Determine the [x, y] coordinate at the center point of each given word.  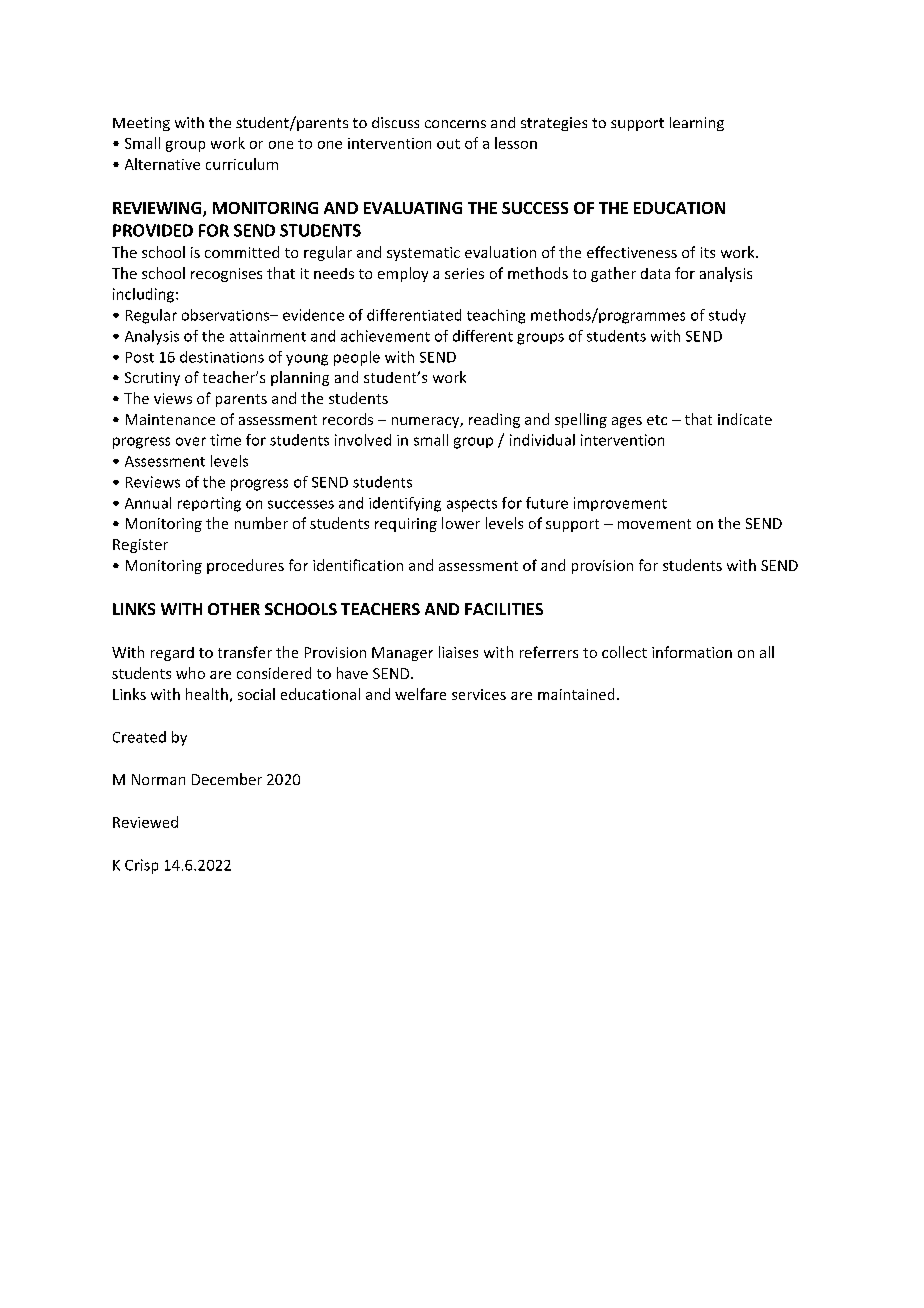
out [448, 144]
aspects [472, 505]
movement [654, 524]
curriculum [242, 164]
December [227, 779]
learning [697, 124]
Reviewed [145, 822]
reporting [209, 504]
